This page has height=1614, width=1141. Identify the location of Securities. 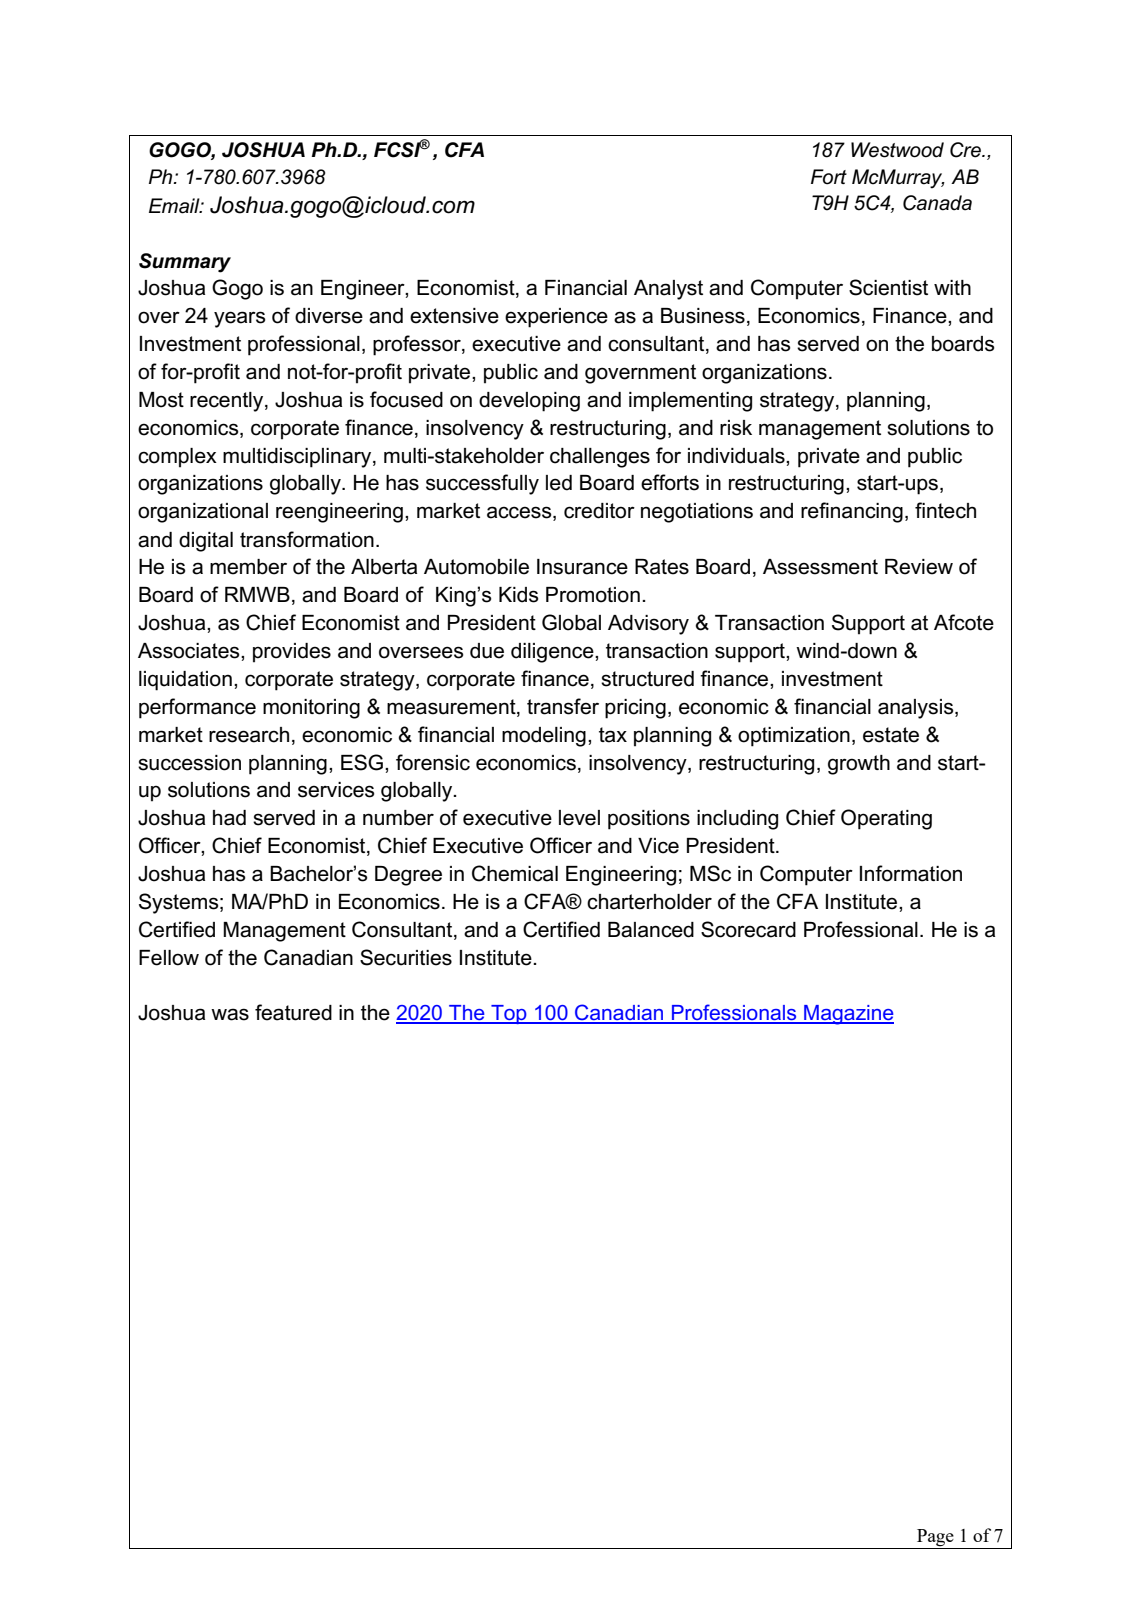
(406, 957).
